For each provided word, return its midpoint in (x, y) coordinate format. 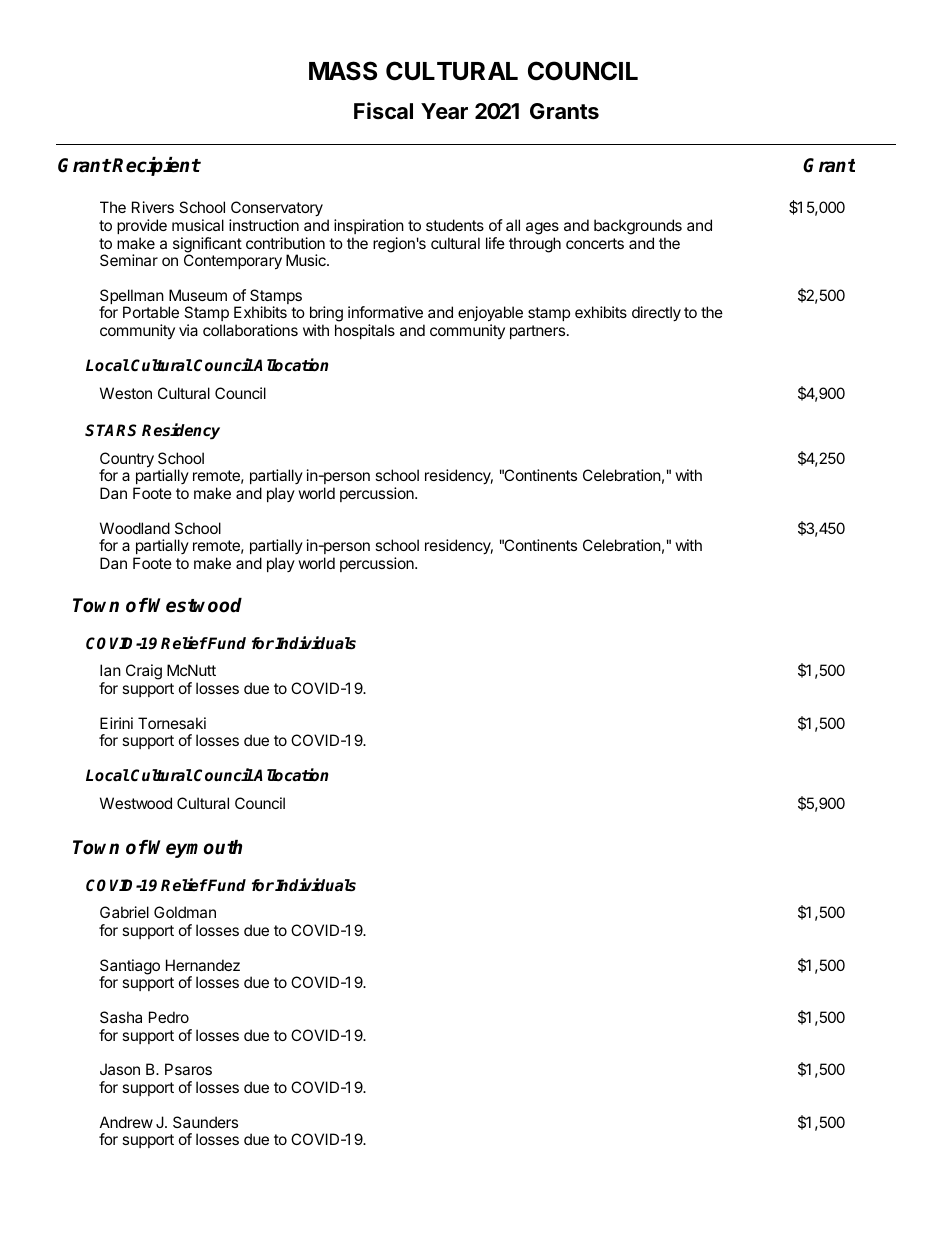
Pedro (169, 1017)
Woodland (135, 528)
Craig (144, 672)
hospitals (365, 331)
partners (537, 332)
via (188, 330)
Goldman (185, 912)
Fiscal (383, 110)
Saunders (205, 1122)
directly (656, 314)
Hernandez (203, 965)
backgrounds (638, 227)
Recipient (156, 166)
